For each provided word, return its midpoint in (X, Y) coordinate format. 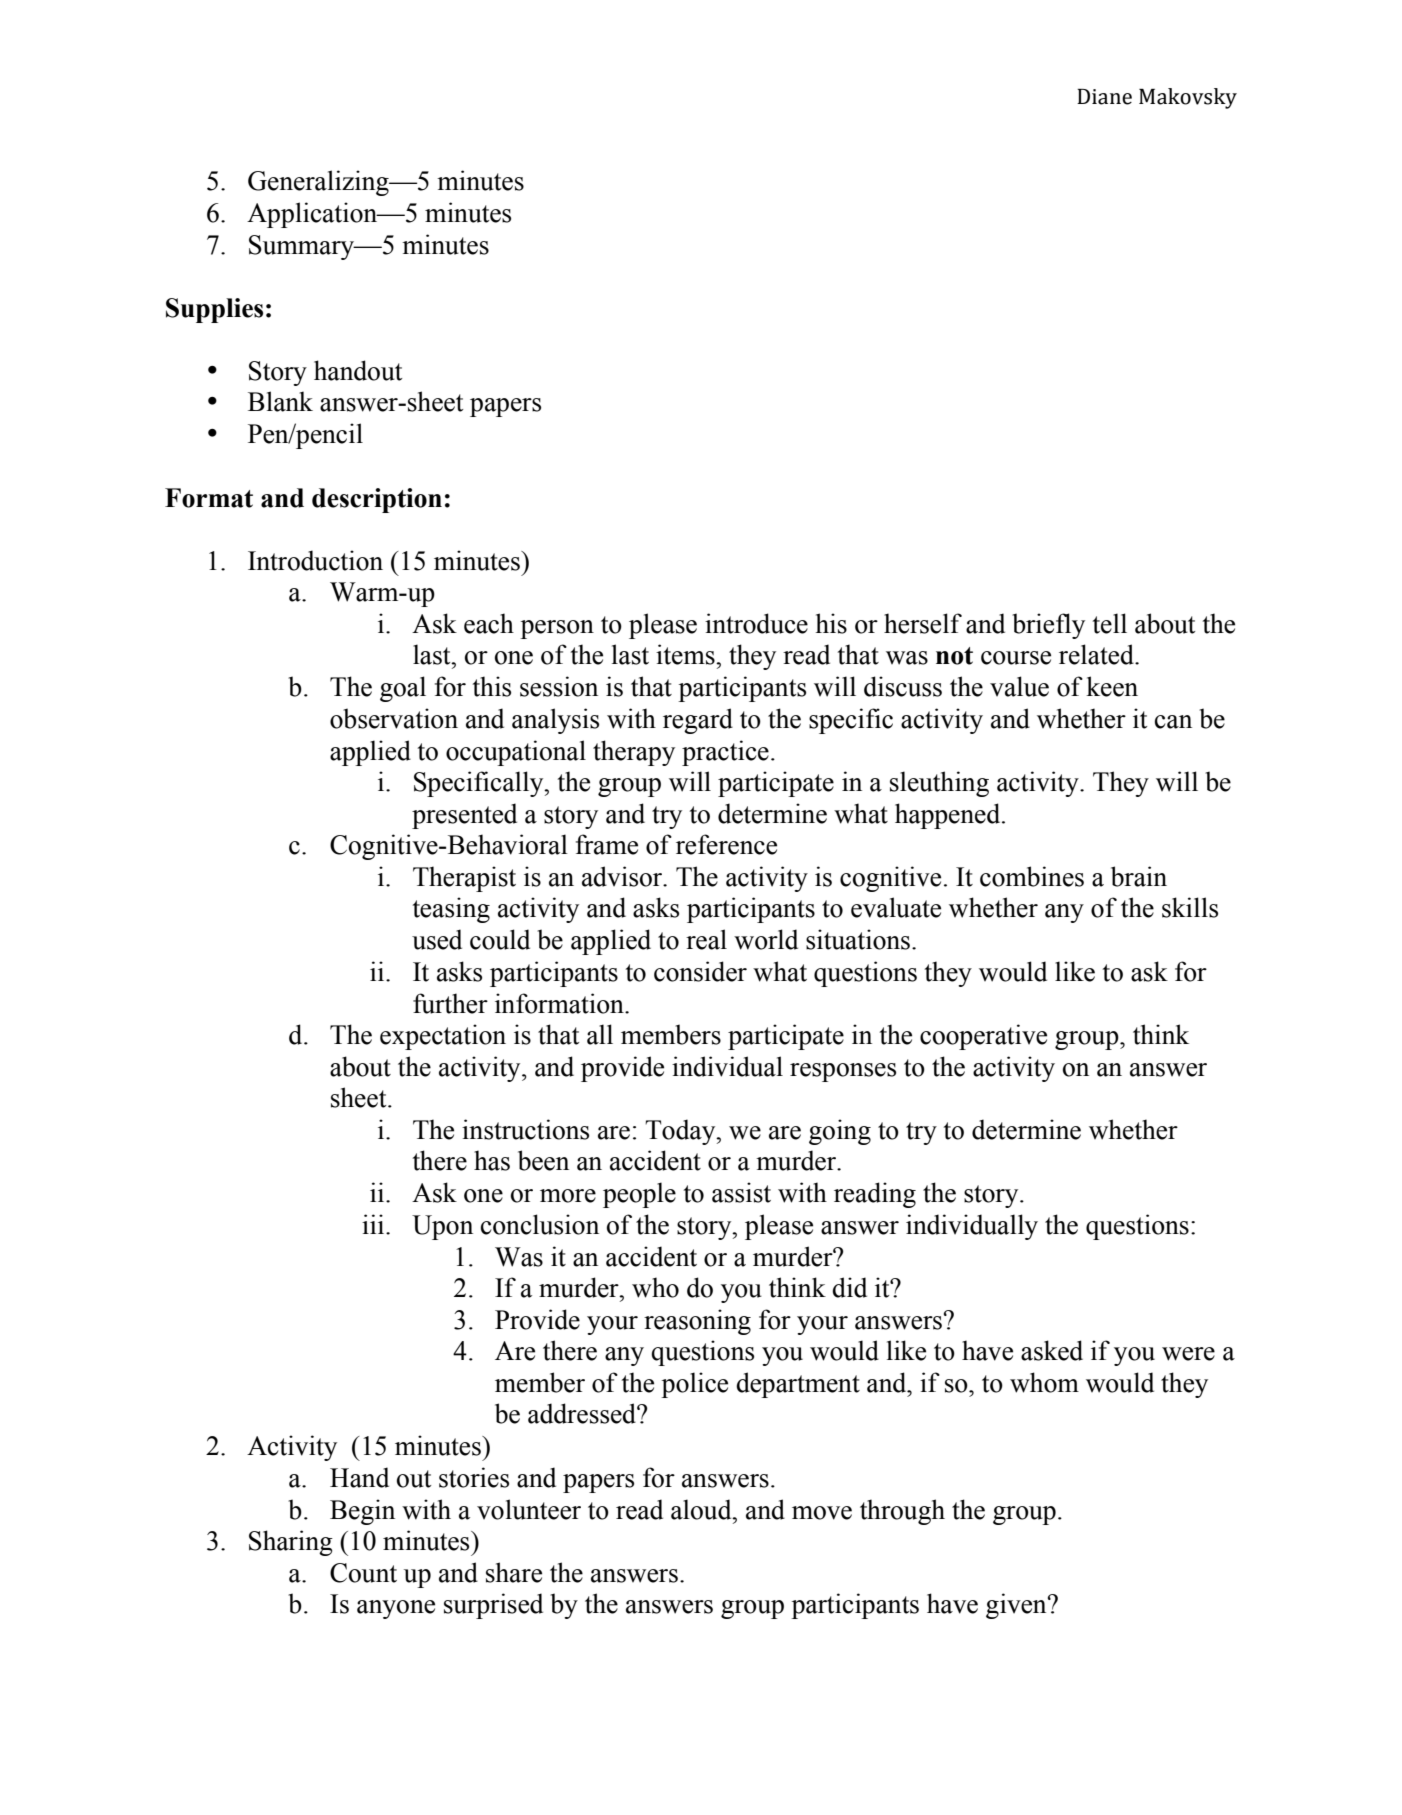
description (377, 500)
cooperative (983, 1037)
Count (363, 1573)
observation (394, 718)
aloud (702, 1509)
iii (374, 1224)
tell (1110, 623)
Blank (280, 401)
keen (1112, 686)
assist (741, 1192)
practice (725, 753)
